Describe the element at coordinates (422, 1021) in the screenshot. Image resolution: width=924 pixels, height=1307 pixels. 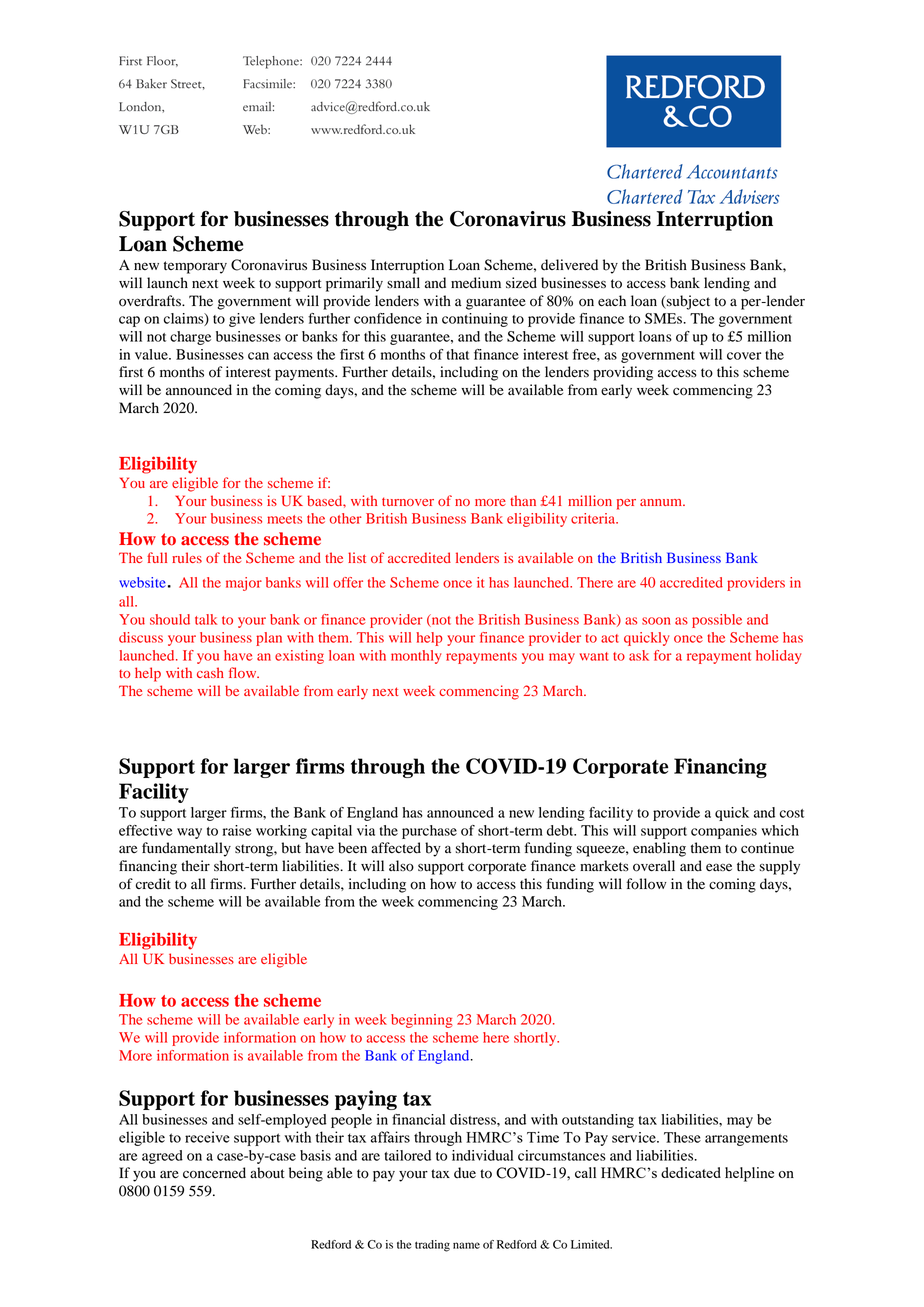
I see `beginning` at that location.
